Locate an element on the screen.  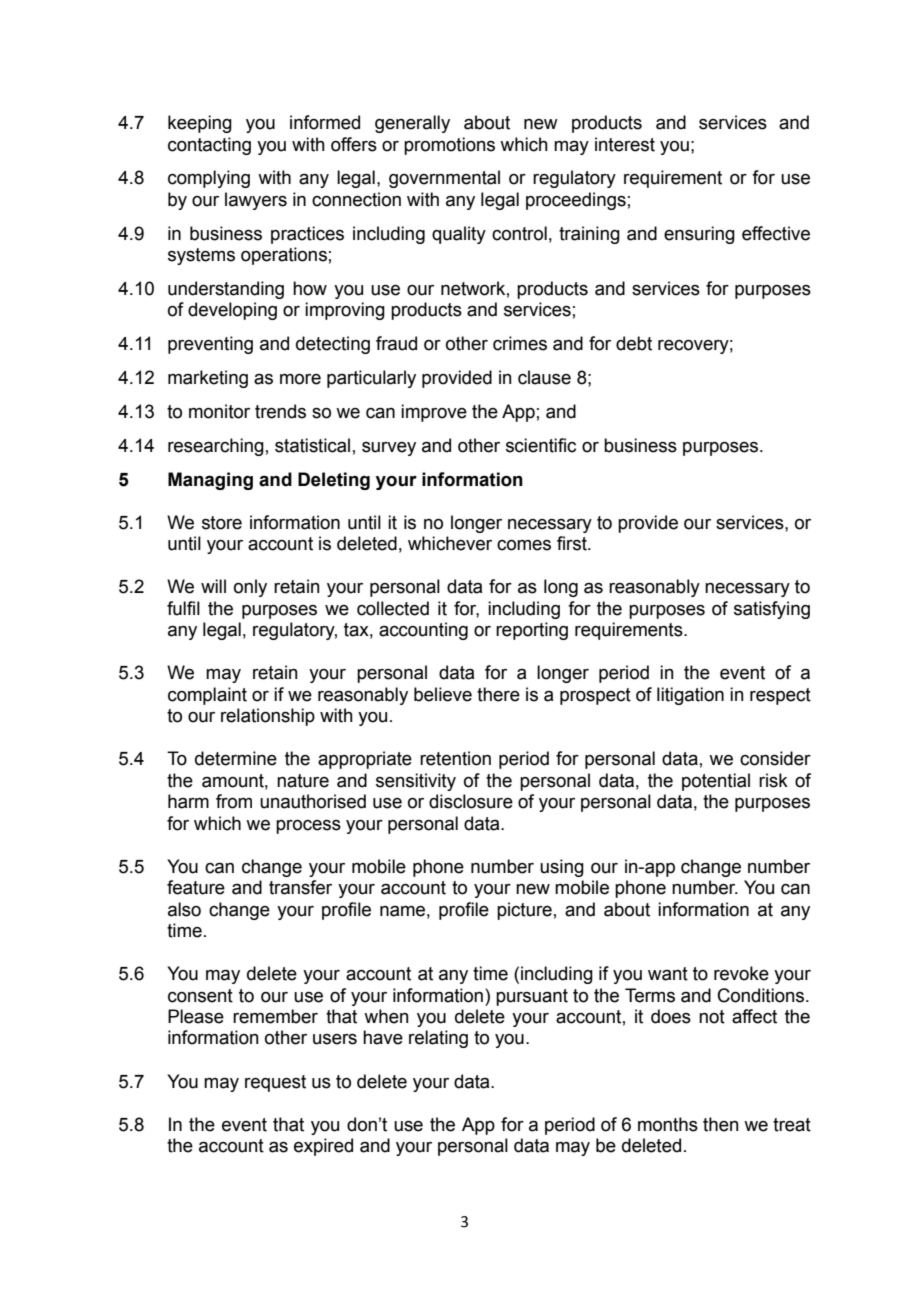
first is located at coordinates (573, 543).
